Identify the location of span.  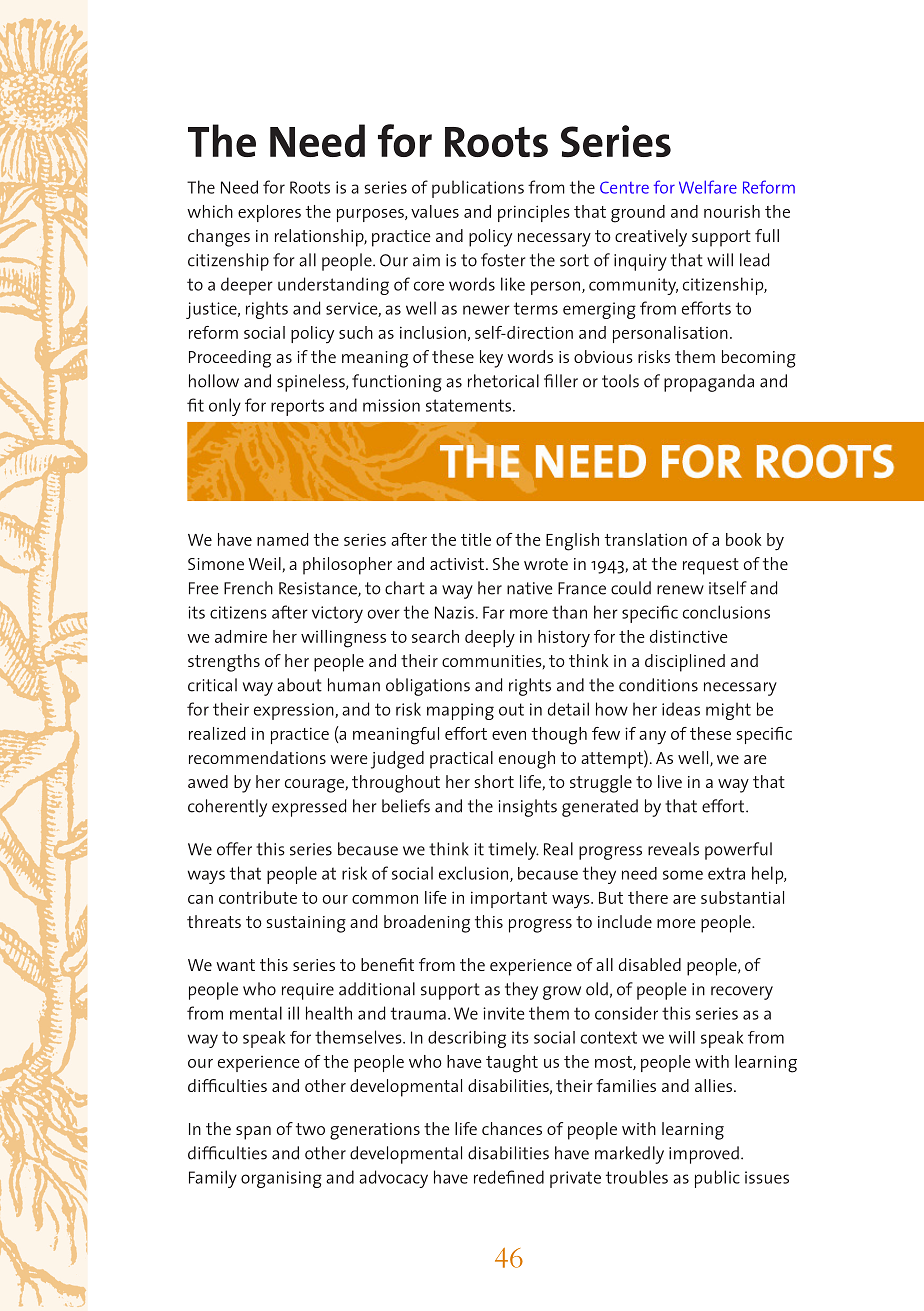
(253, 1133).
